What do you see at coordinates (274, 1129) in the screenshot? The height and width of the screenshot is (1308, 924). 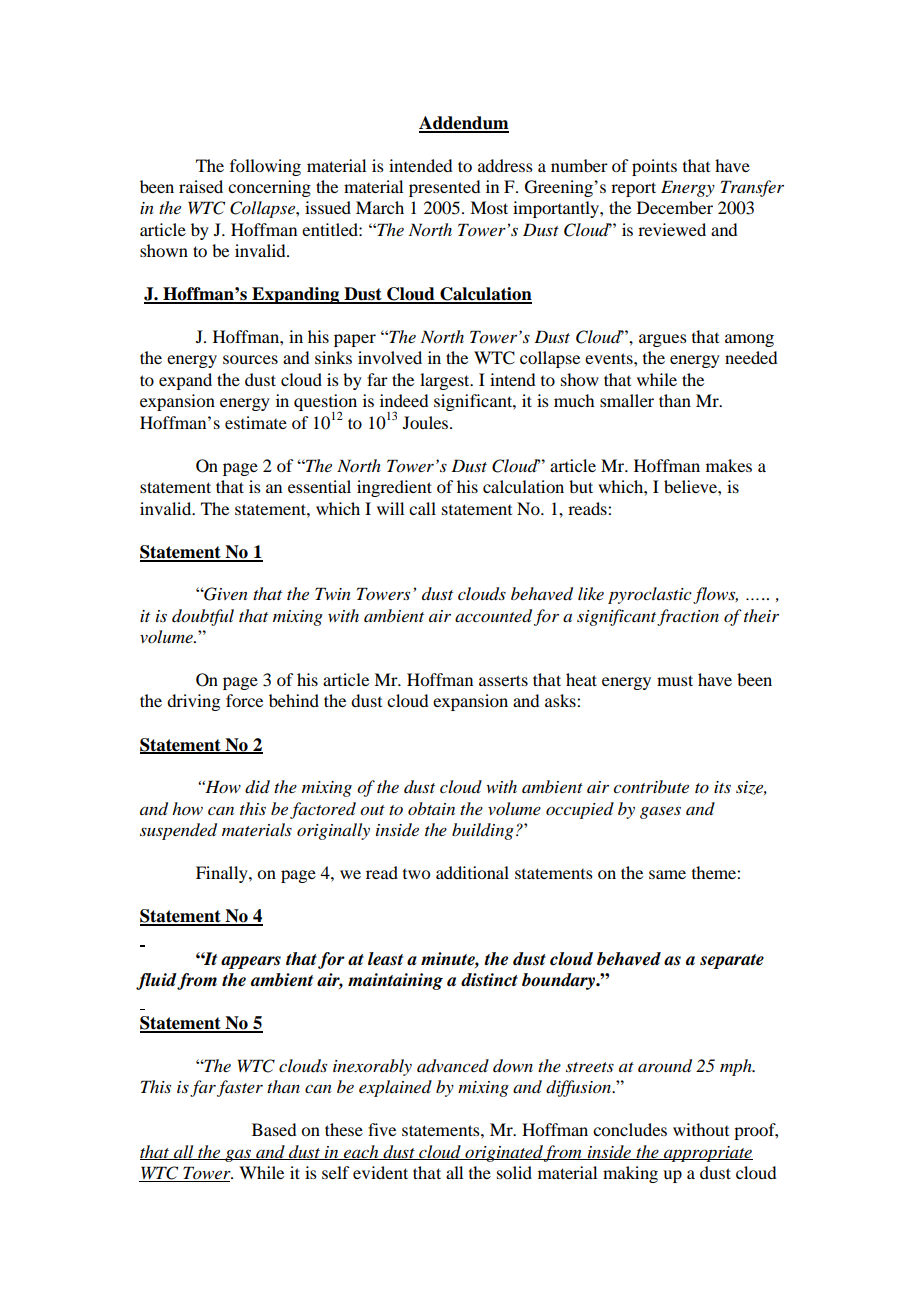 I see `Based` at bounding box center [274, 1129].
